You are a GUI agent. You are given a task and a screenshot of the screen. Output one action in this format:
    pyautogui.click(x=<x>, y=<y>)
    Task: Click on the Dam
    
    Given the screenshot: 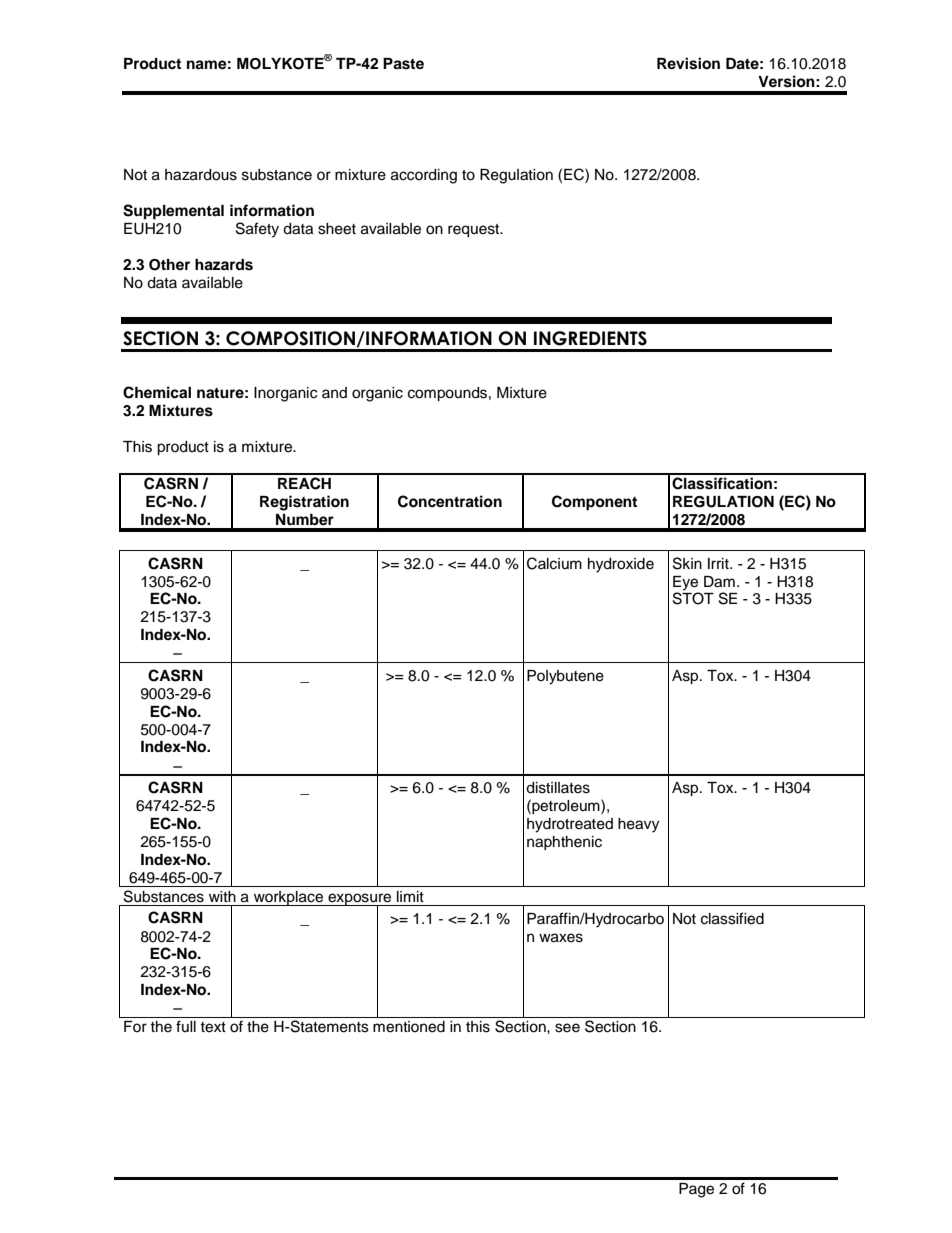 What is the action you would take?
    pyautogui.click(x=719, y=582)
